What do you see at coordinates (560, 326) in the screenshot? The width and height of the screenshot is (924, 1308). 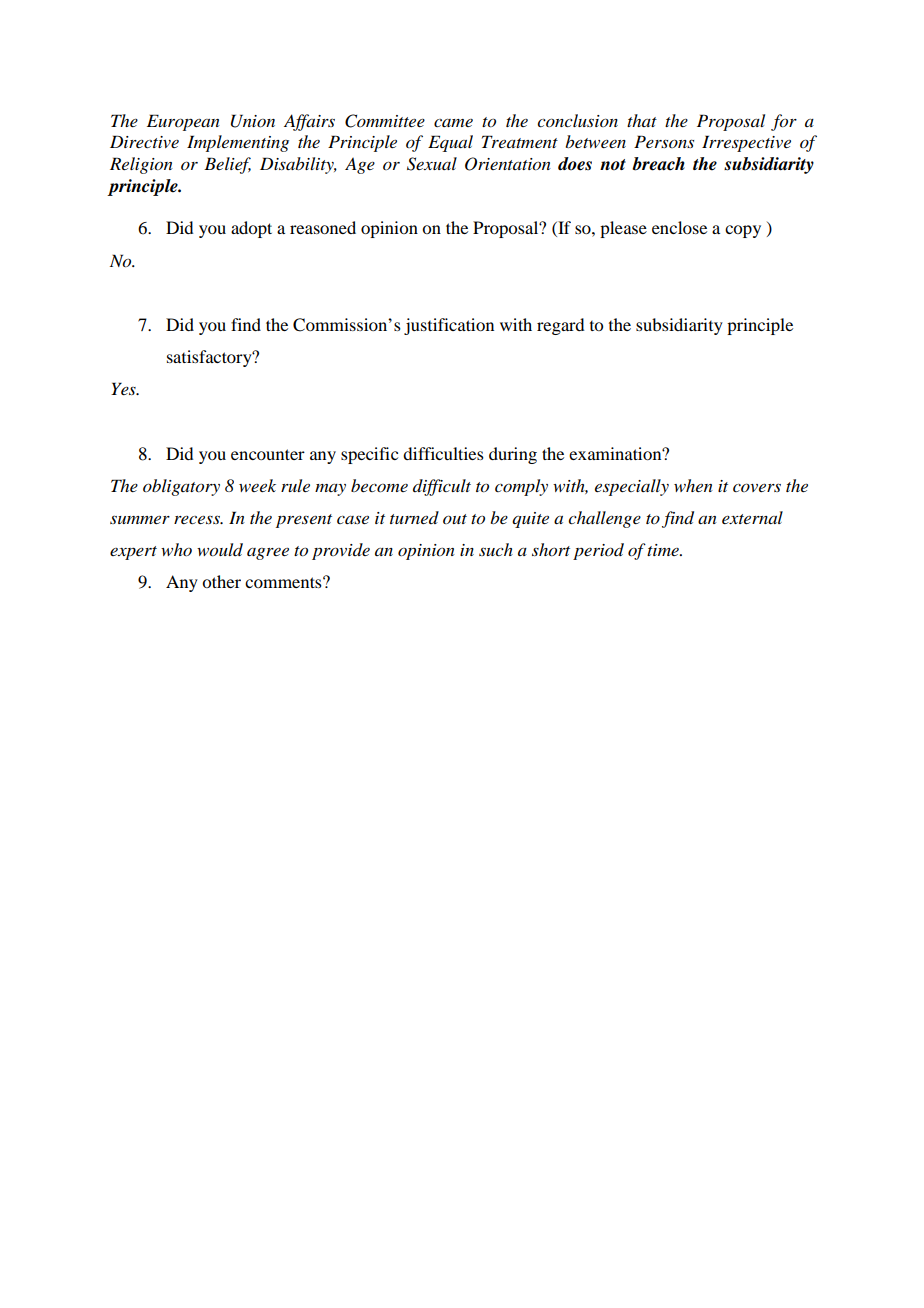 I see `regard` at bounding box center [560, 326].
